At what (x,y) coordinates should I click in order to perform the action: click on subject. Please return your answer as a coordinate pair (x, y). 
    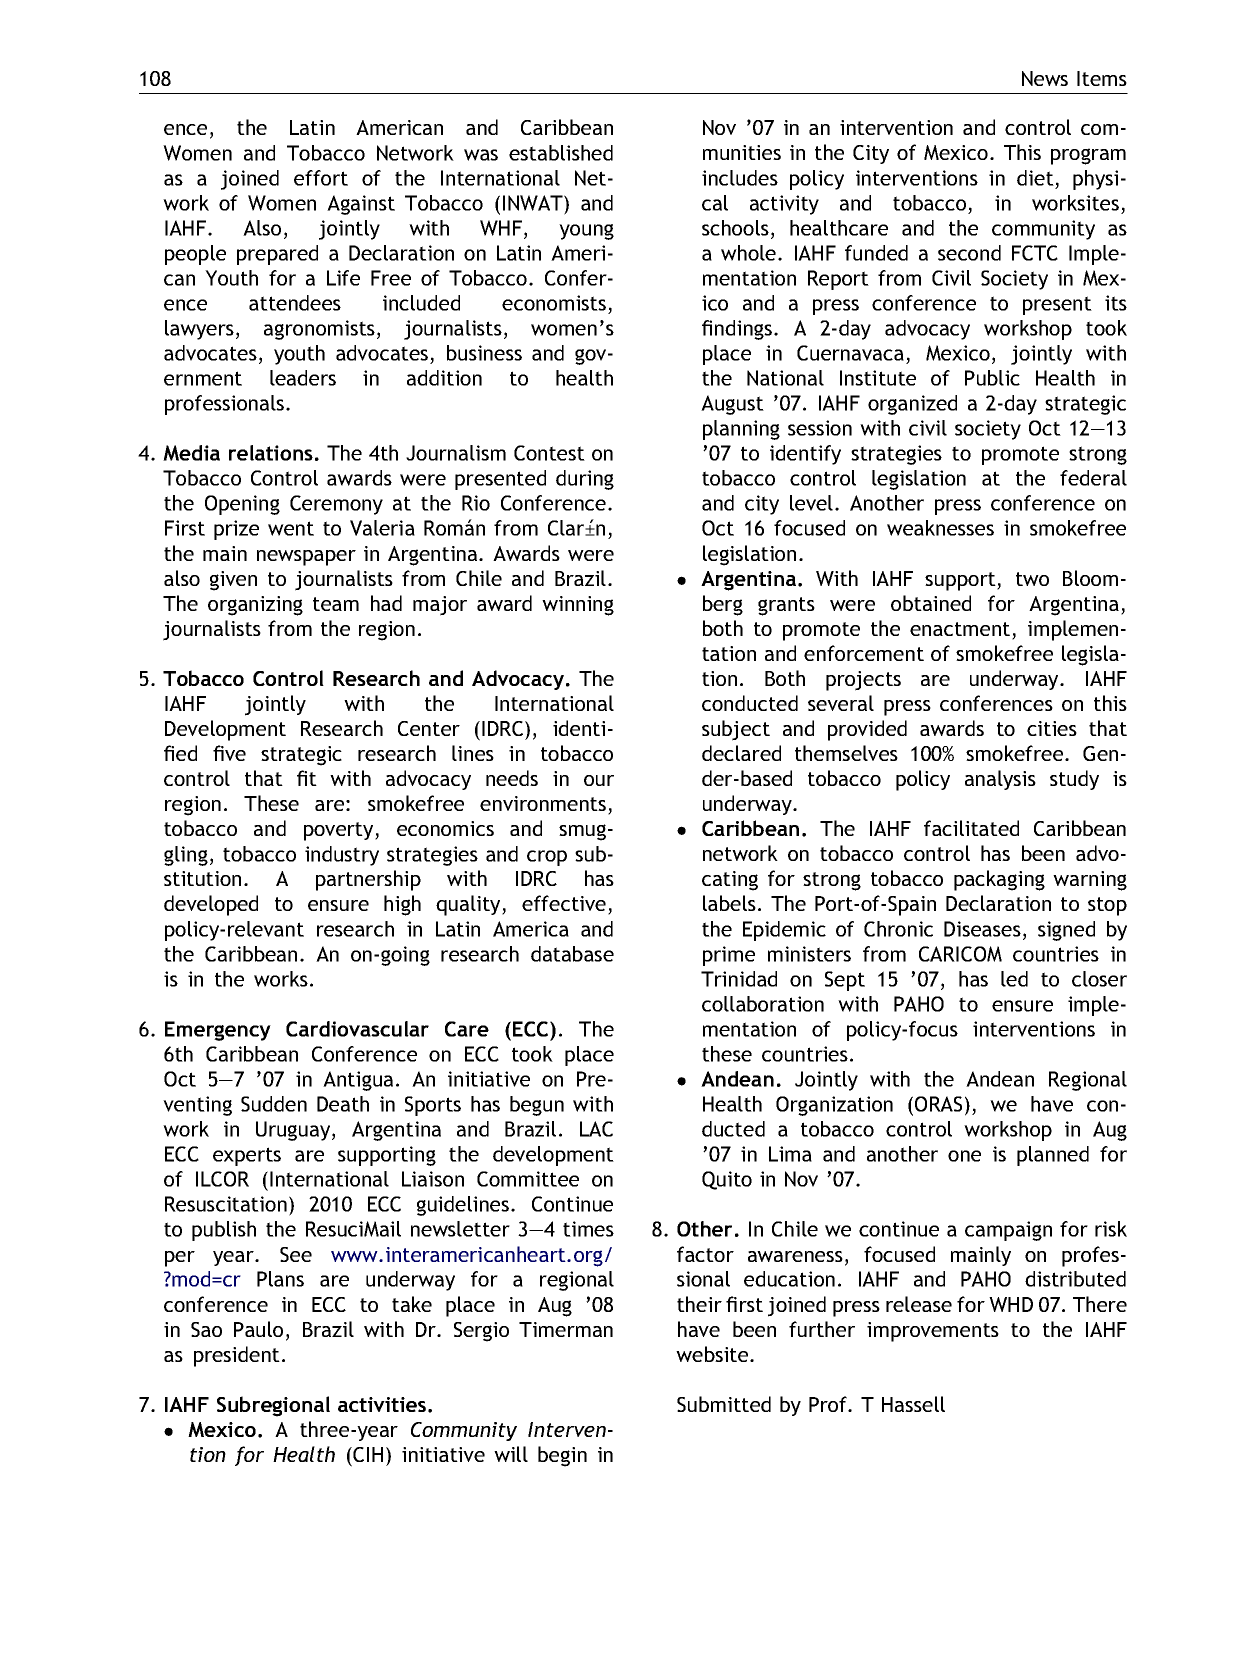
    Looking at the image, I should click on (736, 730).
